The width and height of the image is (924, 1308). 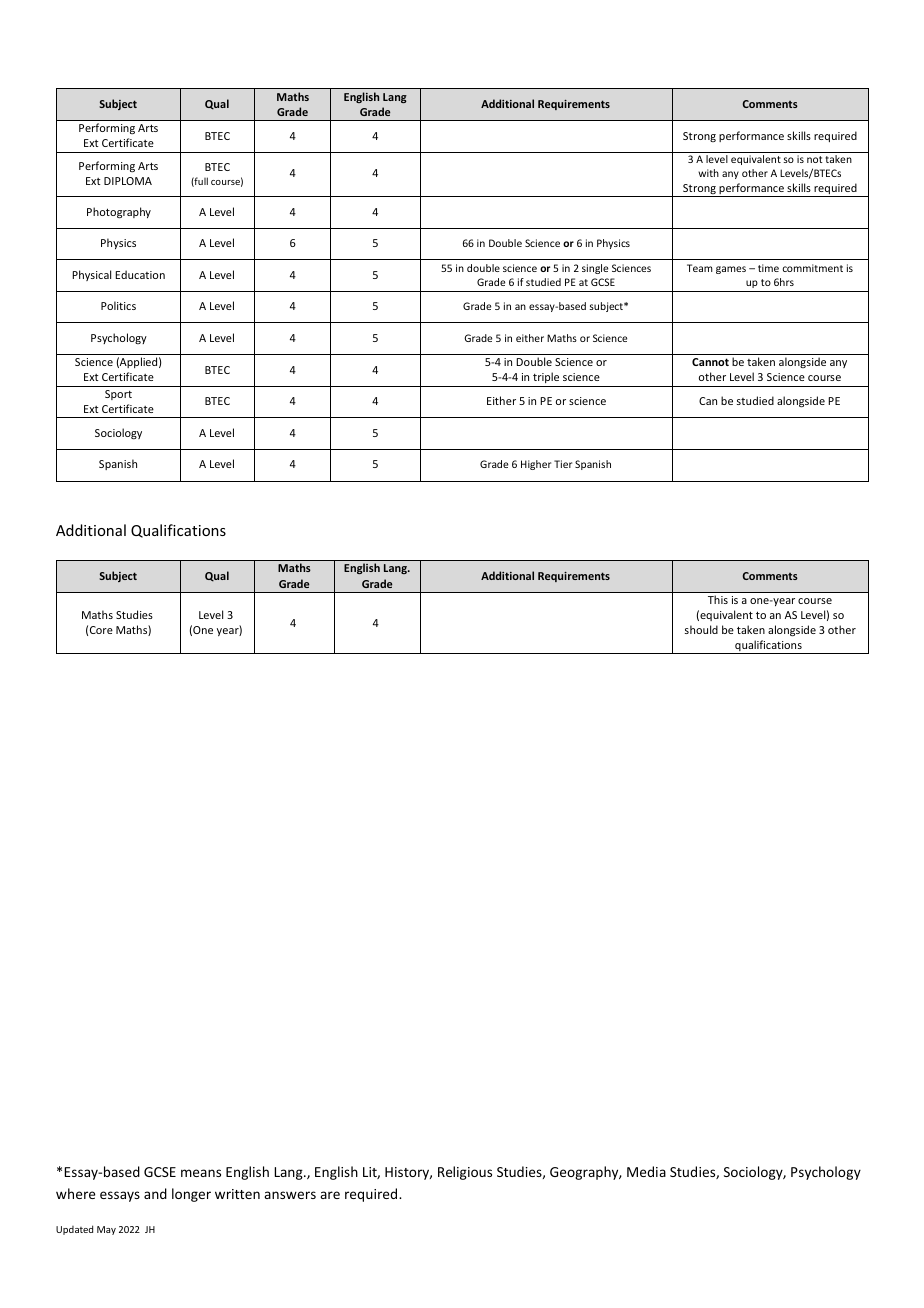 I want to click on and, so click(x=155, y=1193).
